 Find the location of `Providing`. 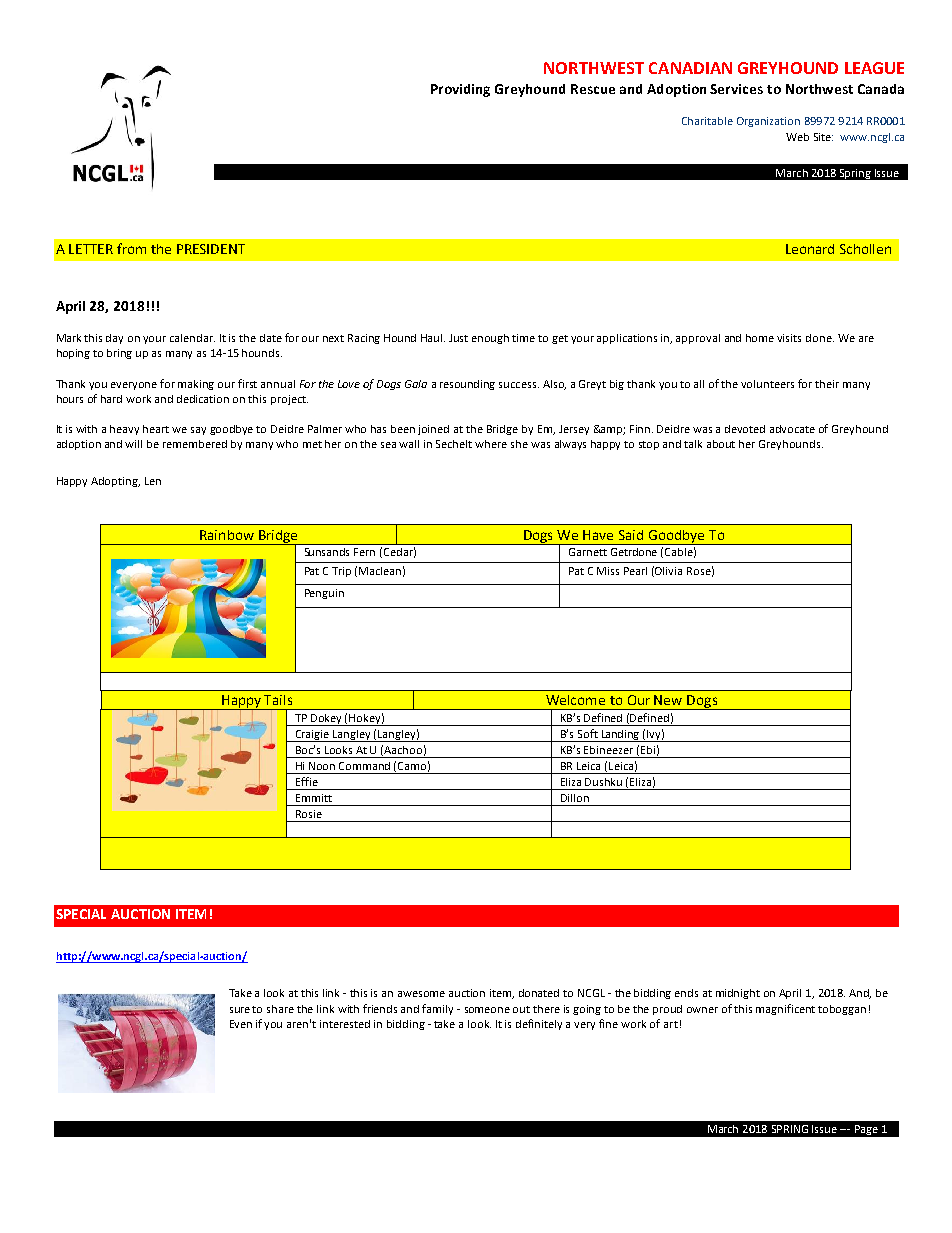

Providing is located at coordinates (460, 90).
